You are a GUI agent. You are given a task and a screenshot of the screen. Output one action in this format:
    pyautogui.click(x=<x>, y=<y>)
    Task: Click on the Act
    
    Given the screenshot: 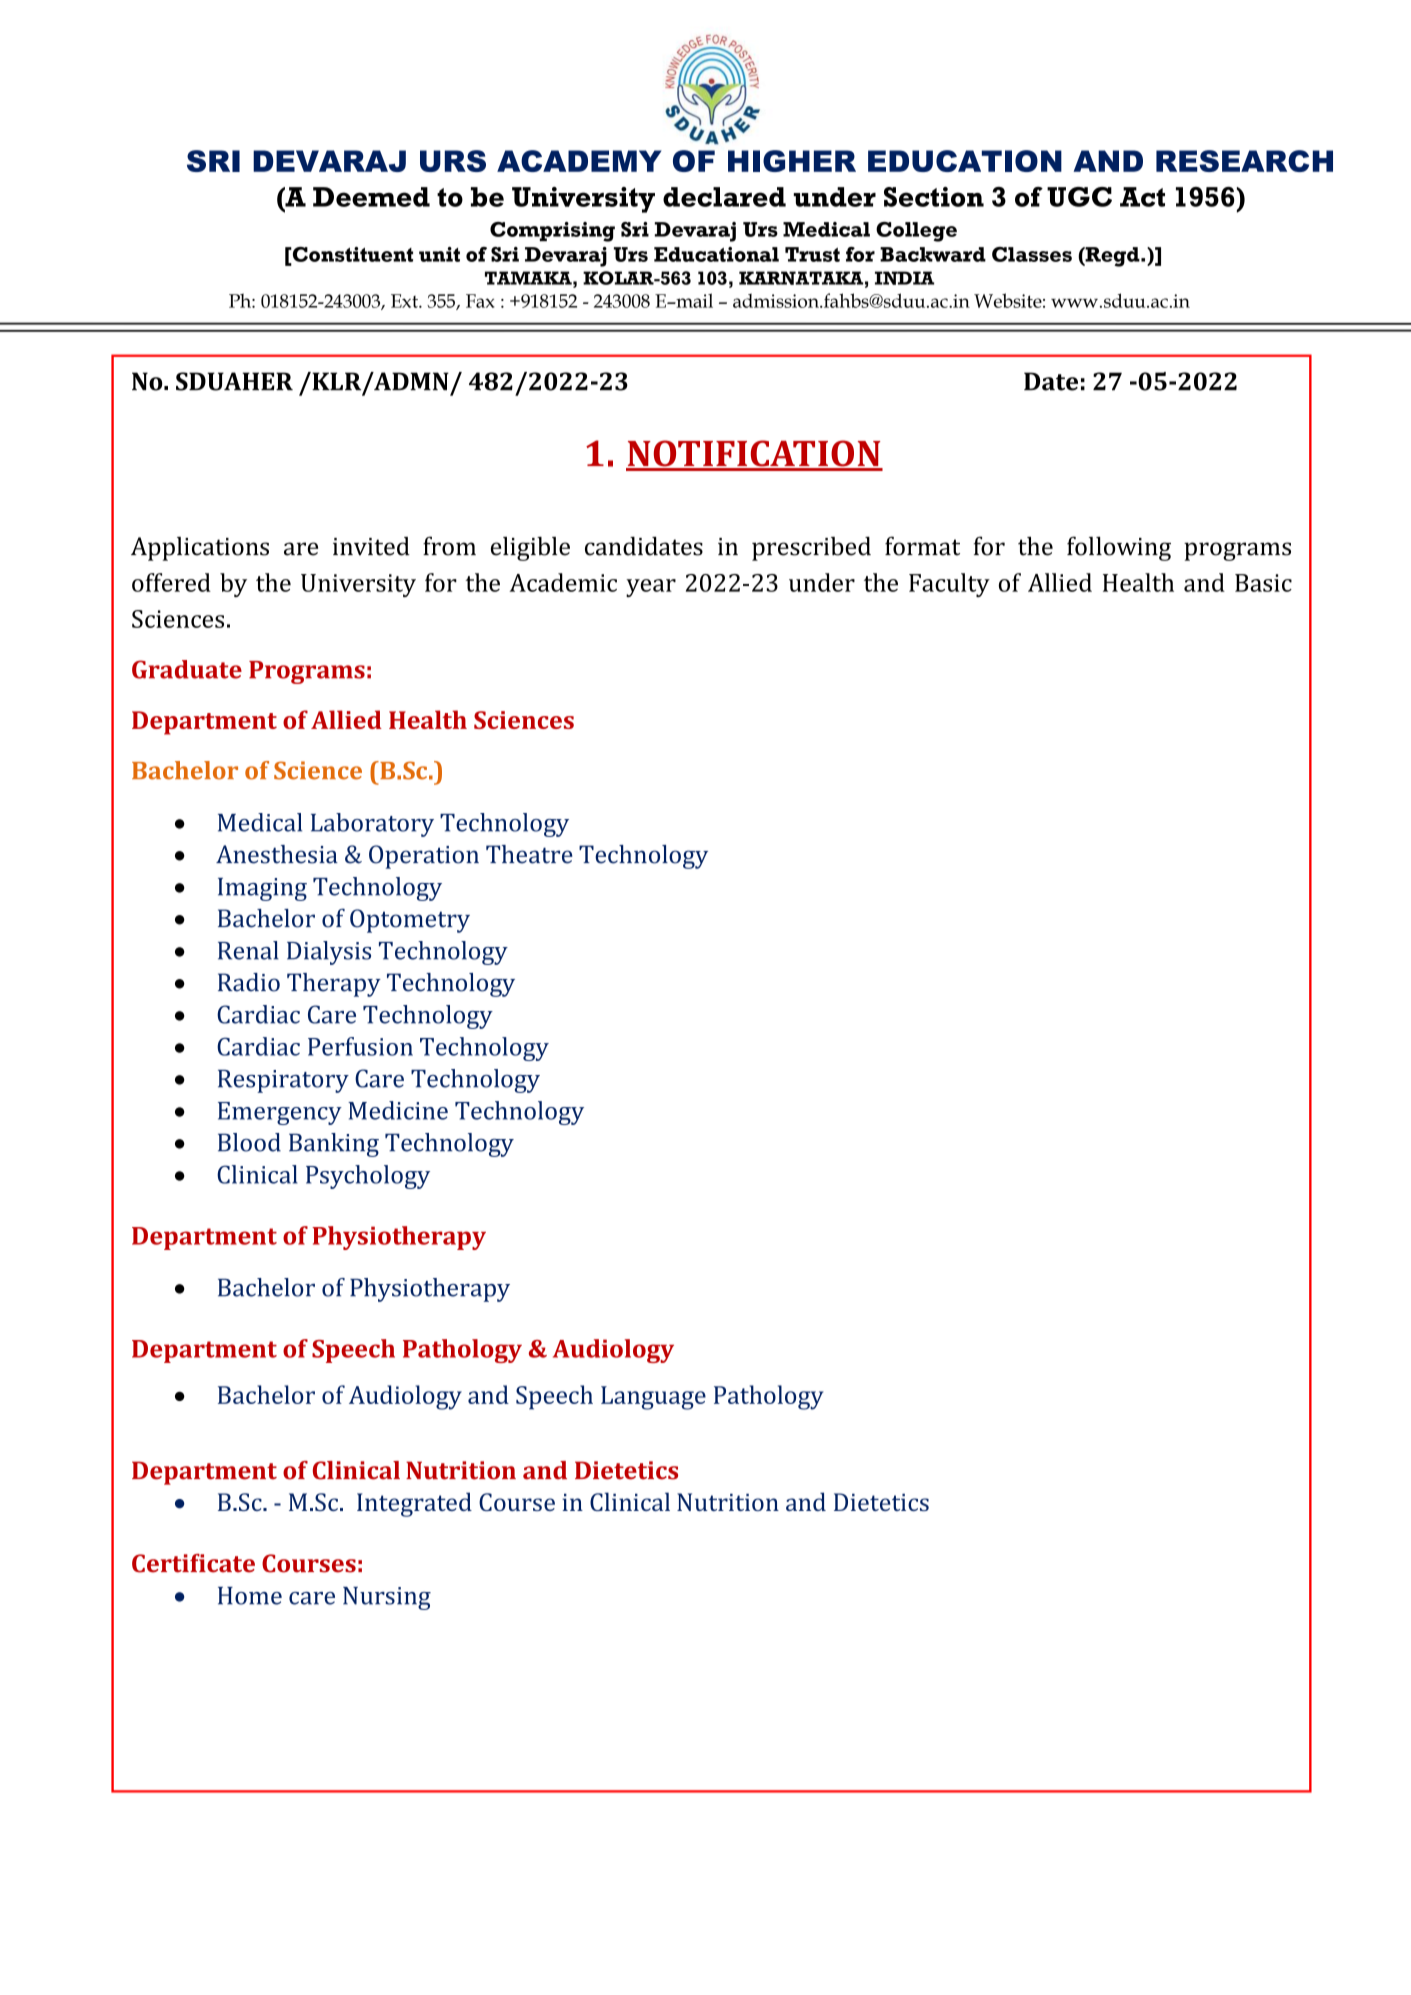 What is the action you would take?
    pyautogui.click(x=1142, y=197)
